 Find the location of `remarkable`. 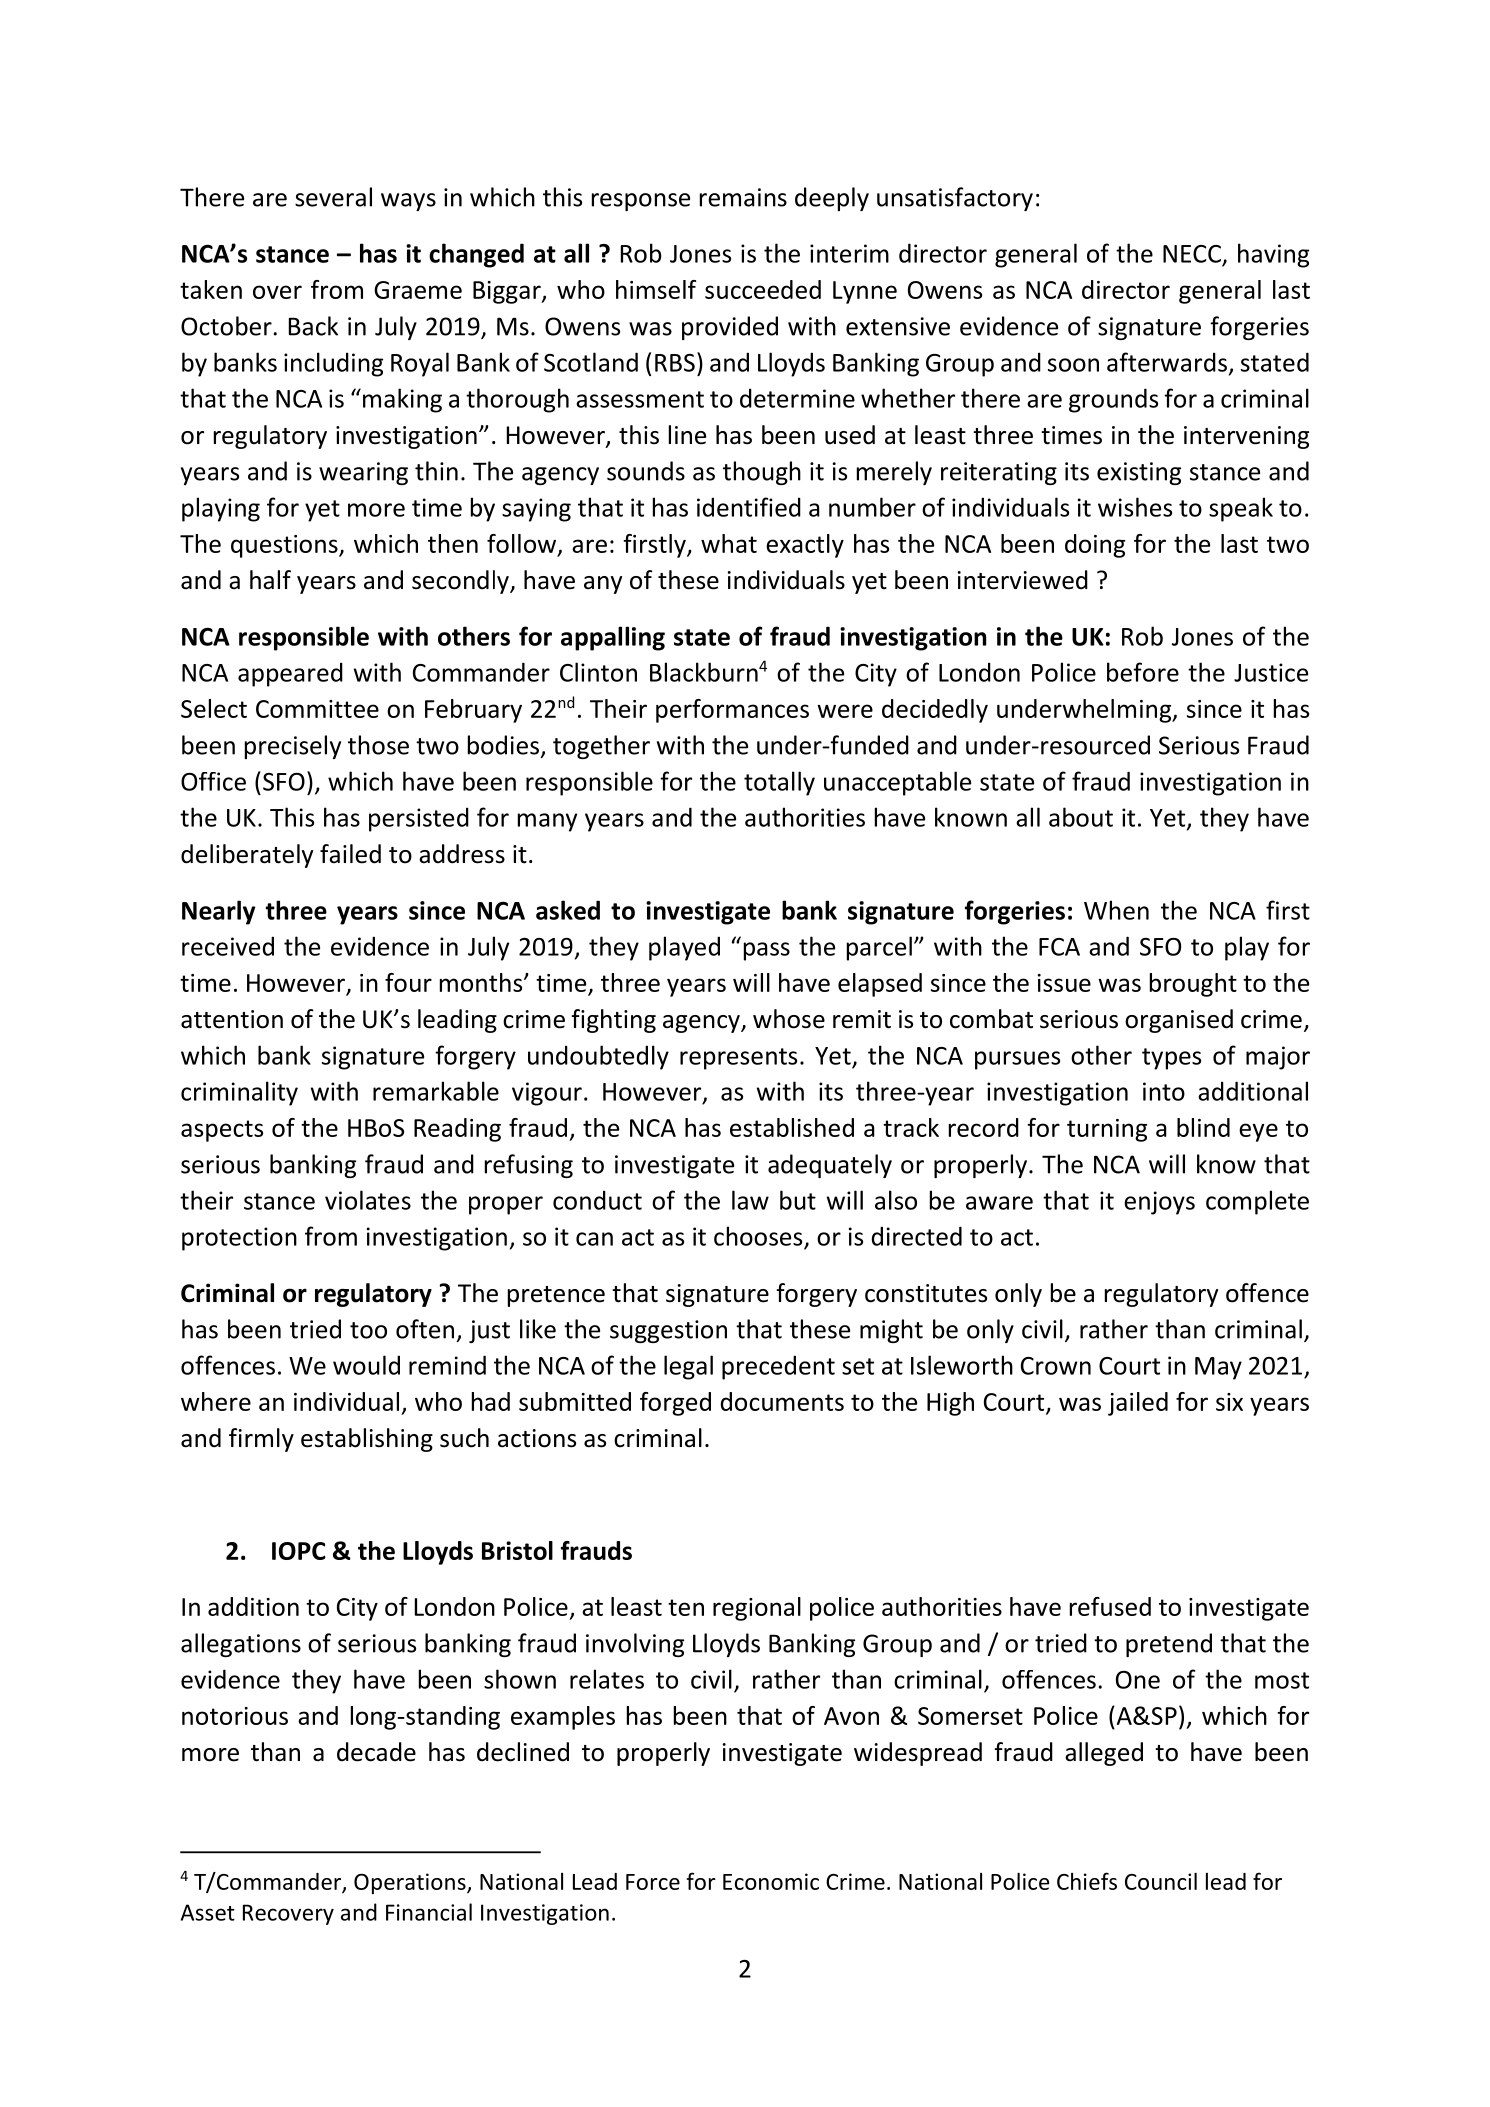

remarkable is located at coordinates (436, 1091).
